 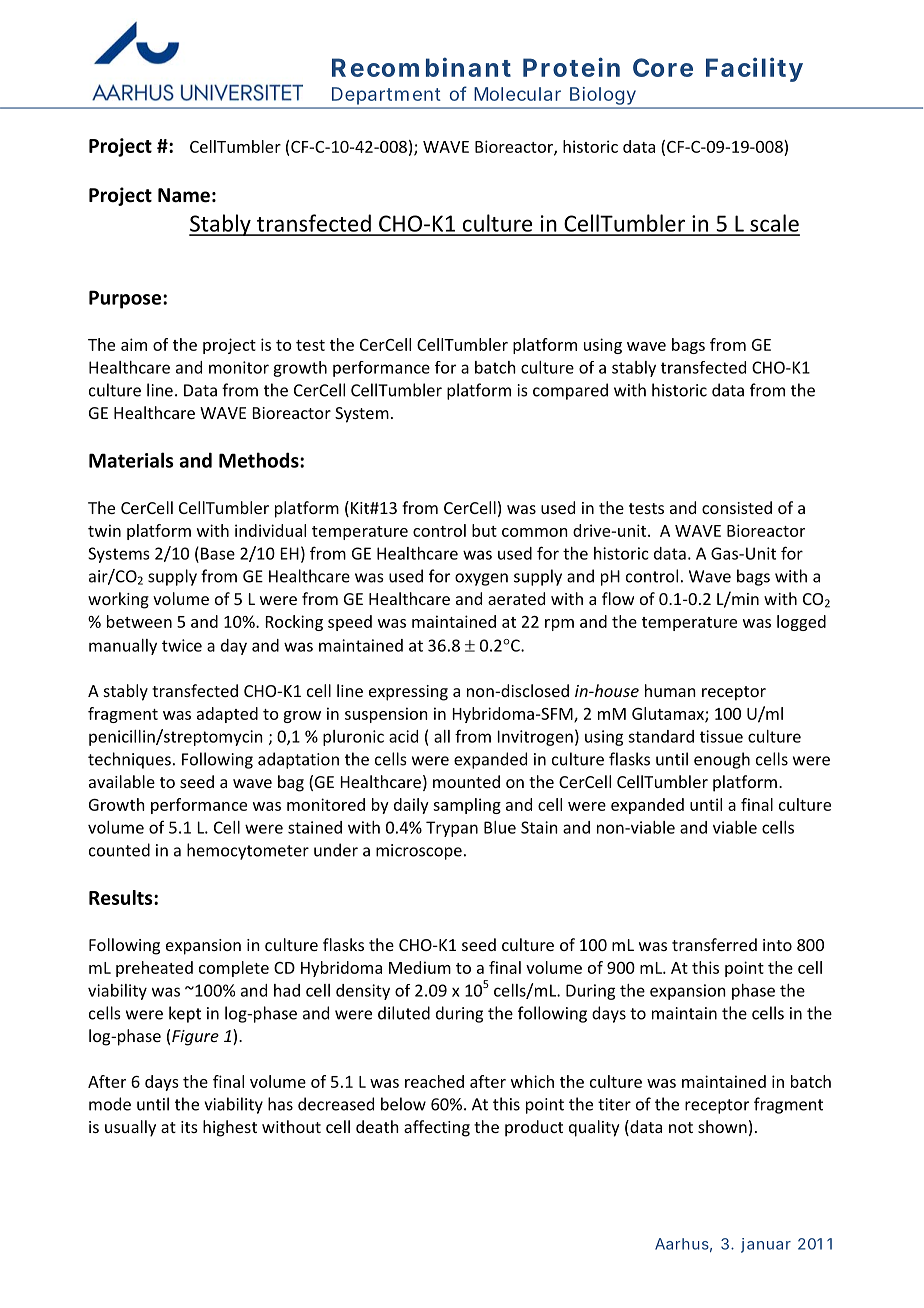 What do you see at coordinates (722, 760) in the screenshot?
I see `enough` at bounding box center [722, 760].
